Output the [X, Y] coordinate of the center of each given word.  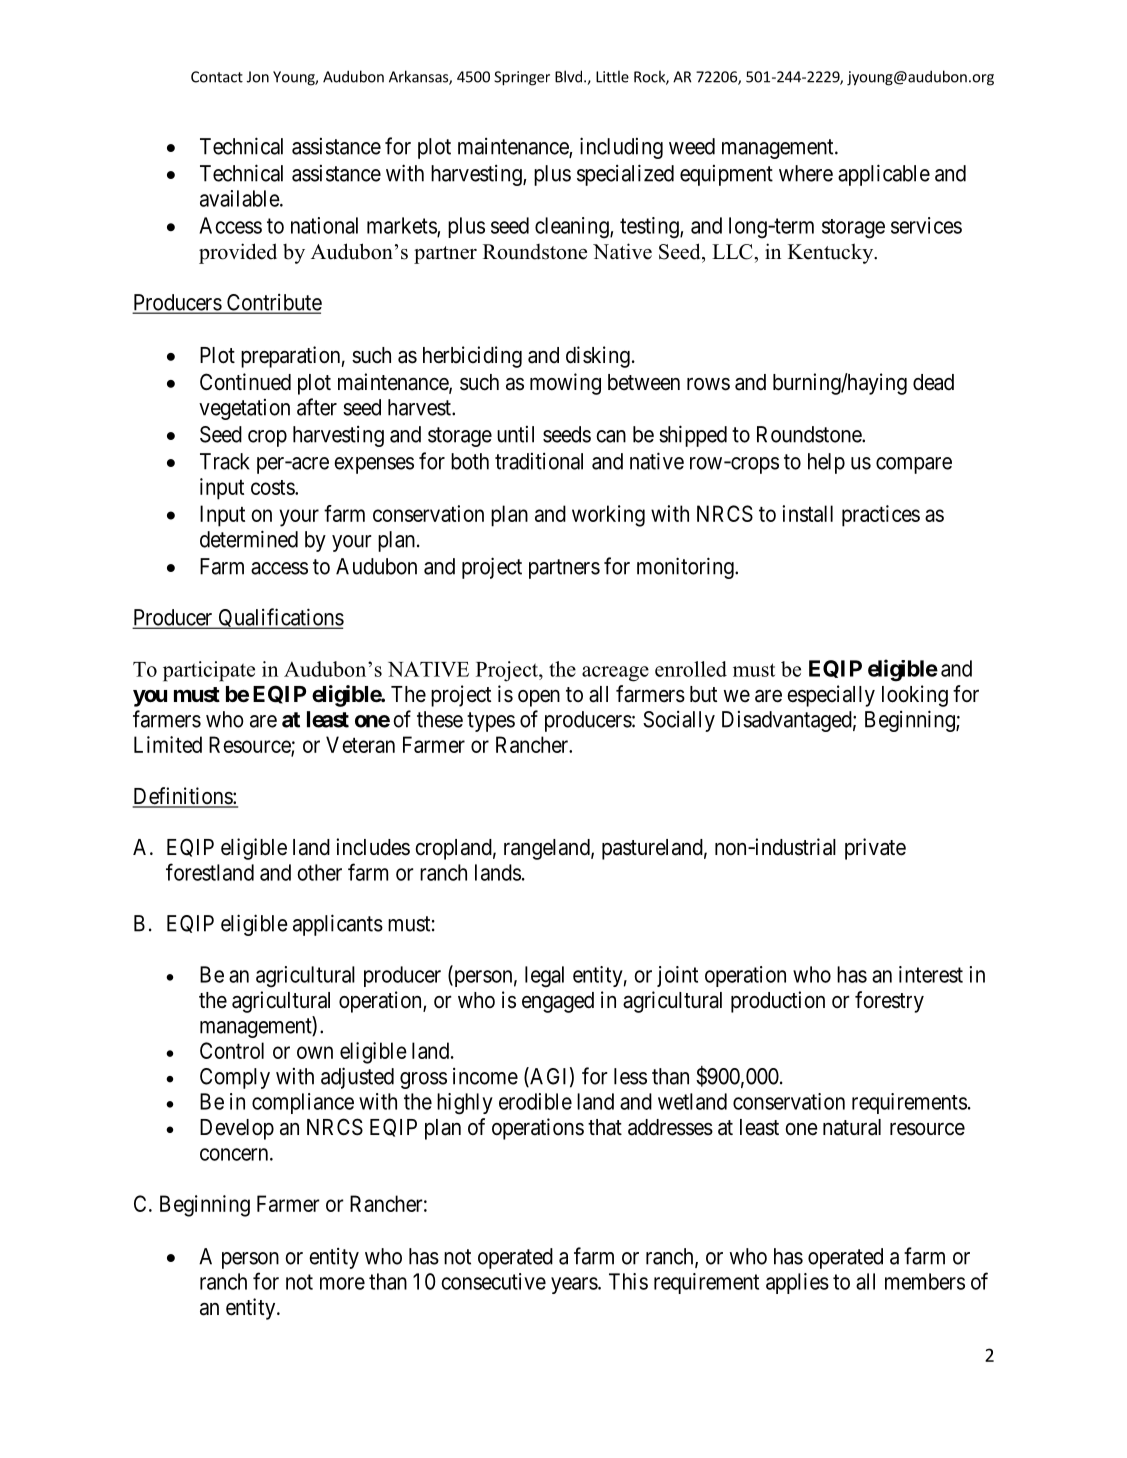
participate [209, 671]
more [342, 1283]
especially [831, 696]
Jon [258, 77]
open [539, 698]
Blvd [568, 76]
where [806, 173]
